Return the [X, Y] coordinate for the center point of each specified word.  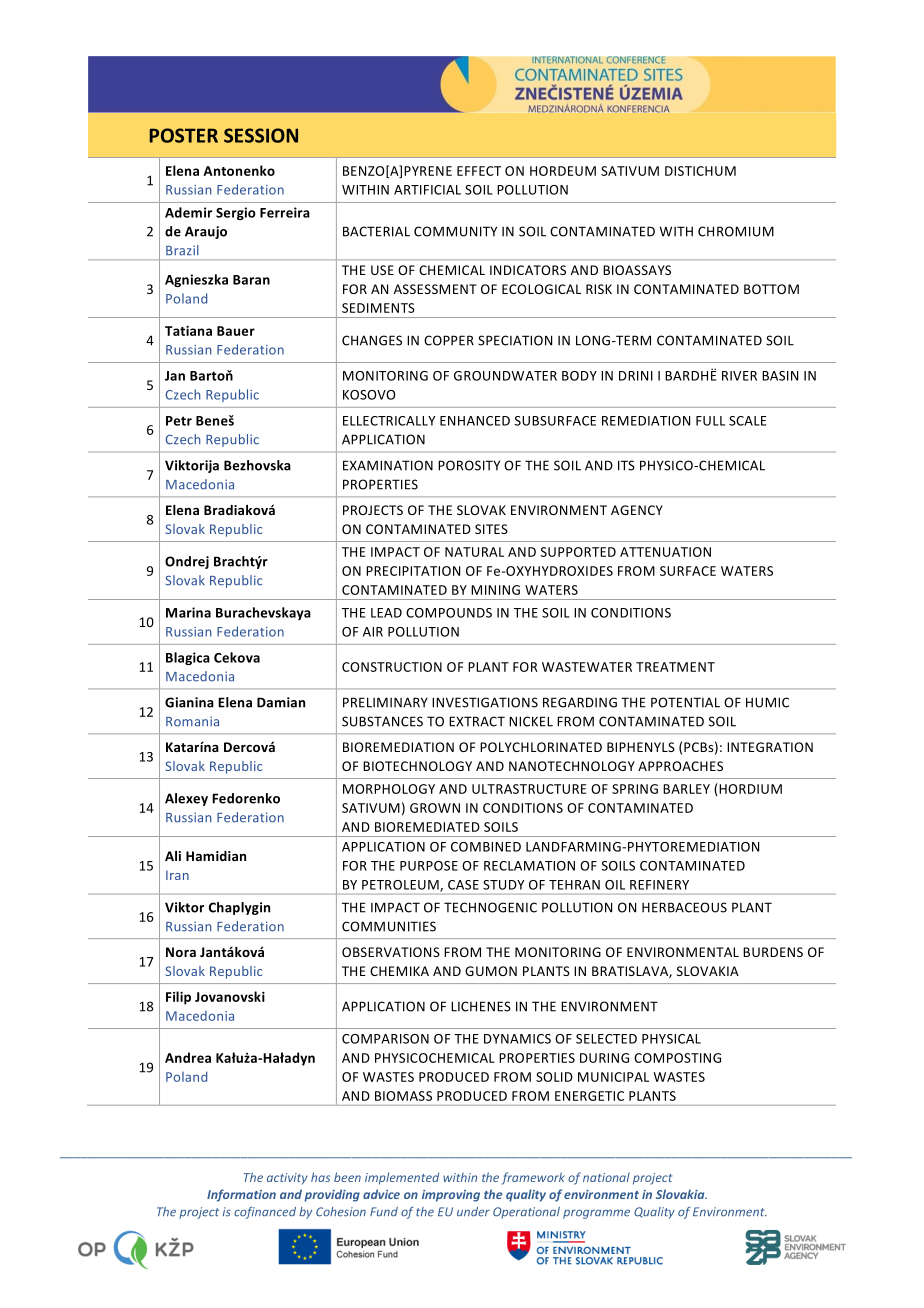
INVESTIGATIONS [485, 702]
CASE [463, 885]
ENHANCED [475, 421]
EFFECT [479, 171]
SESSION [261, 135]
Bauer [236, 331]
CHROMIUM [736, 231]
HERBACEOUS [684, 907]
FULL [710, 421]
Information [241, 1195]
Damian [281, 702]
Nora [181, 952]
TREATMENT [675, 667]
